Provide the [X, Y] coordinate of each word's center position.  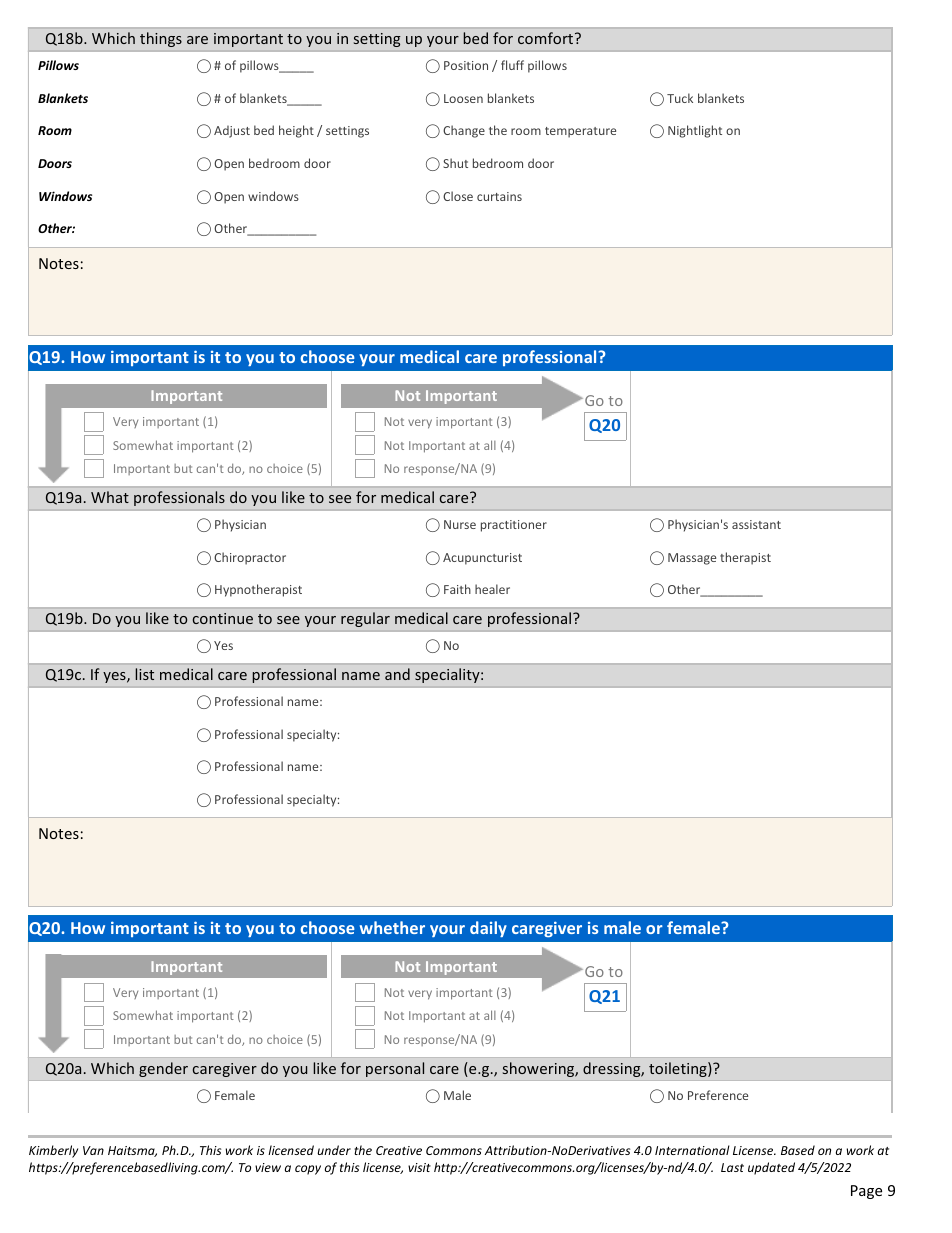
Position [466, 65]
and [397, 674]
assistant [756, 524]
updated [771, 1168]
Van [93, 1150]
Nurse [460, 524]
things [161, 39]
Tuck [680, 98]
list [144, 674]
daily [488, 929]
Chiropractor [250, 558]
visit [419, 1167]
